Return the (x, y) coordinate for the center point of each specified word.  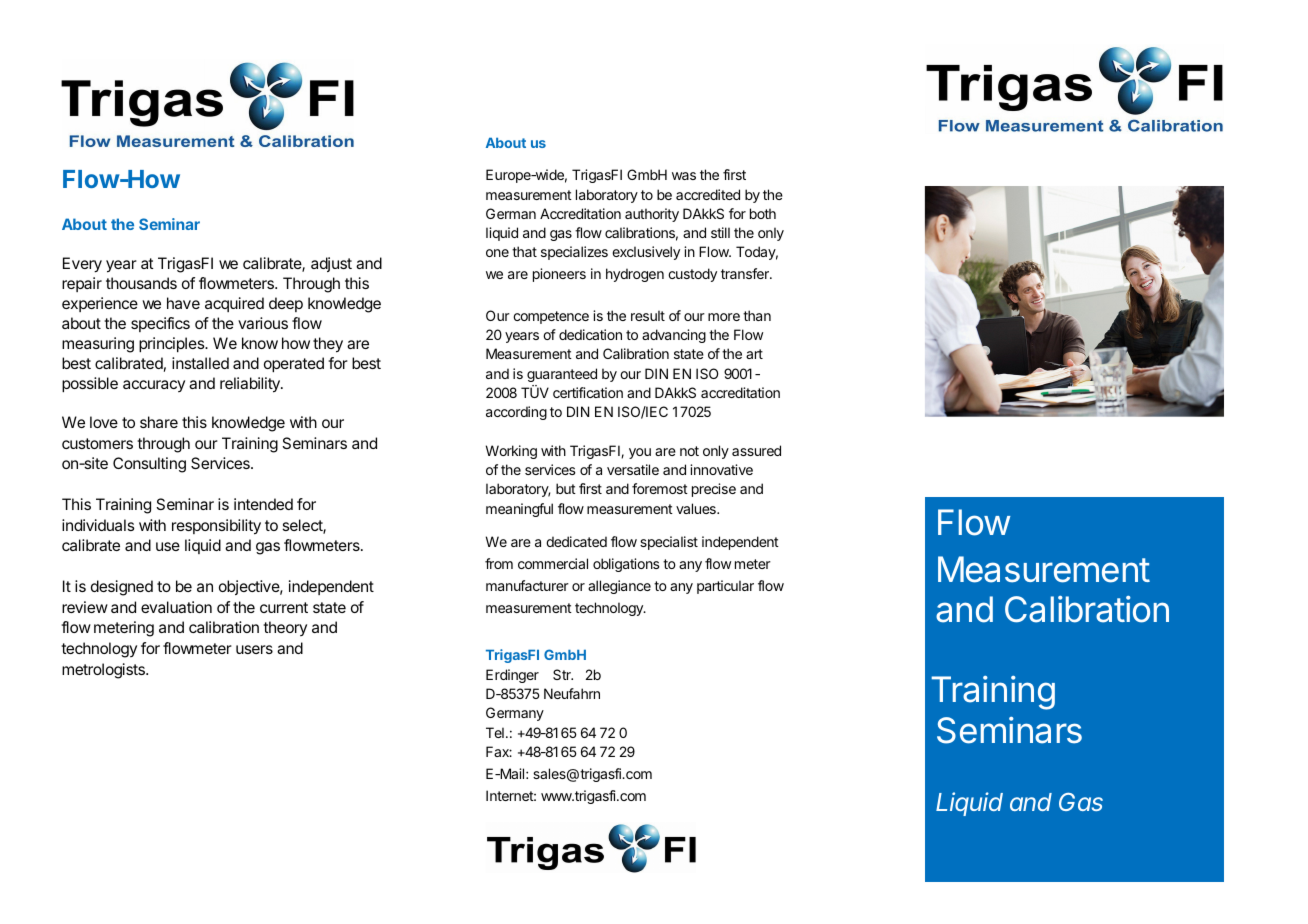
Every (82, 265)
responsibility (216, 527)
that (524, 251)
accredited (708, 194)
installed (200, 363)
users (254, 649)
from (499, 563)
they (328, 345)
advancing (674, 336)
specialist (669, 543)
